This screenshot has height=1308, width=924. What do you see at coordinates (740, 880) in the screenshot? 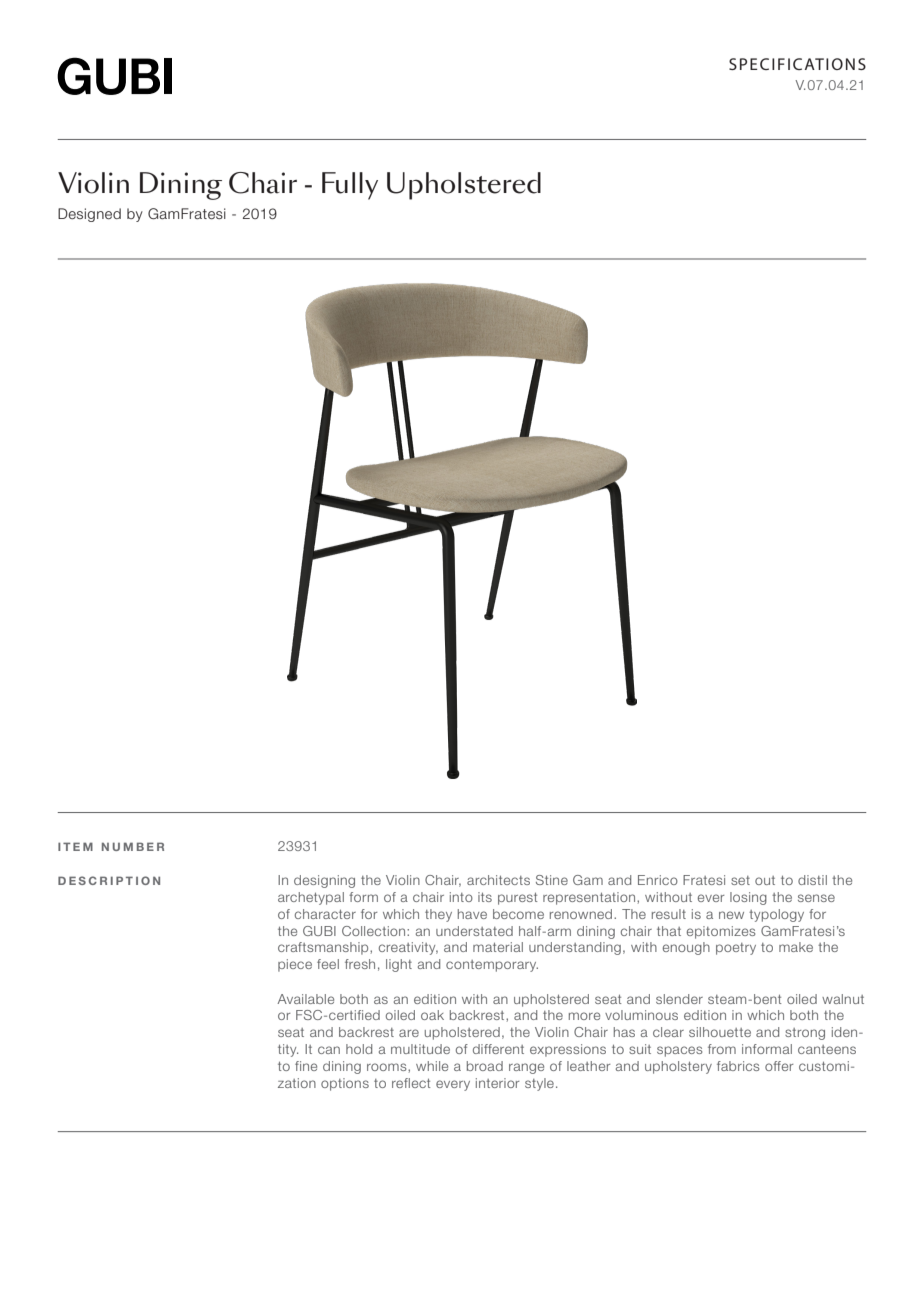
I see `set` at bounding box center [740, 880].
